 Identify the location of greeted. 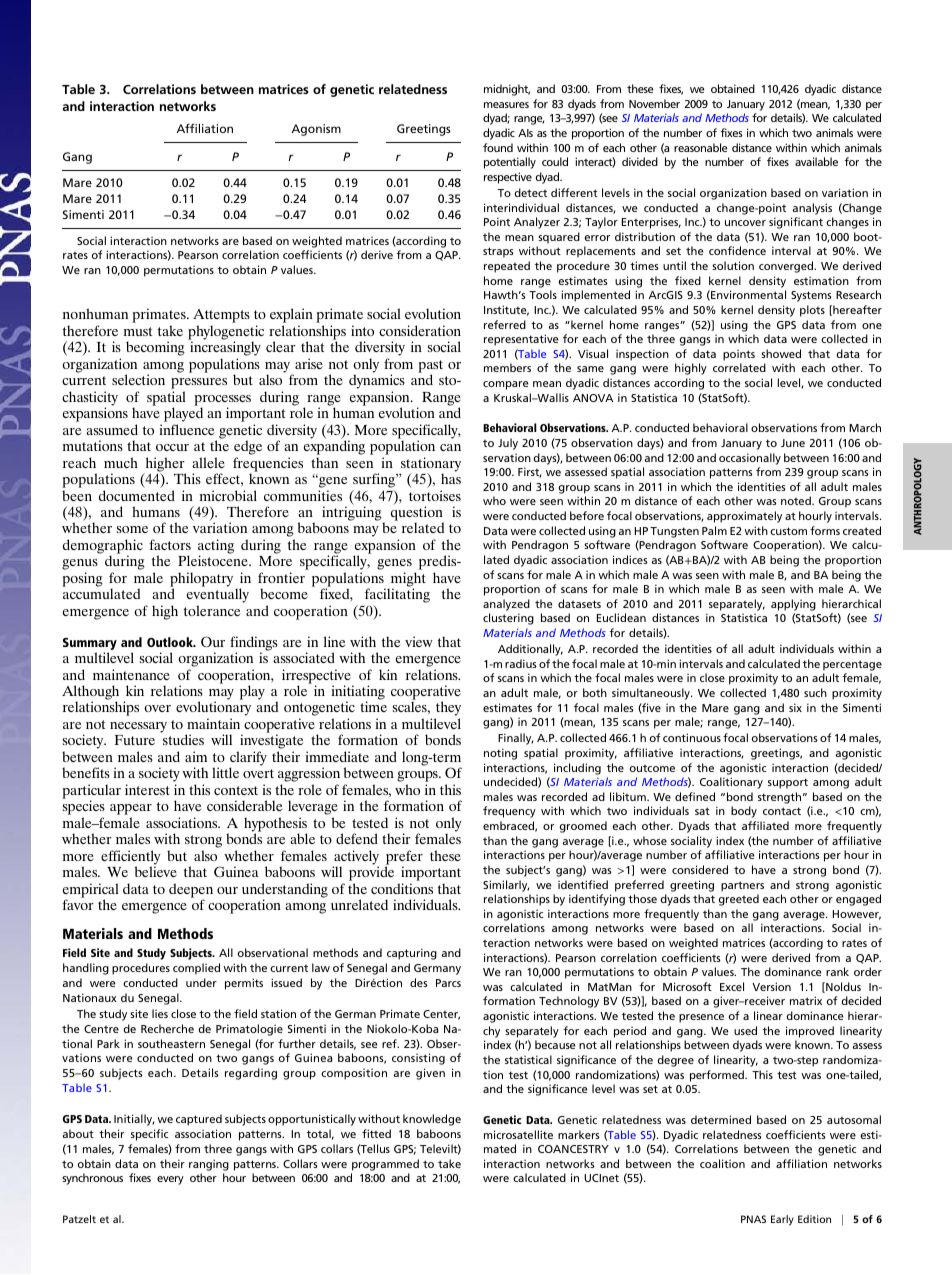
(739, 900).
